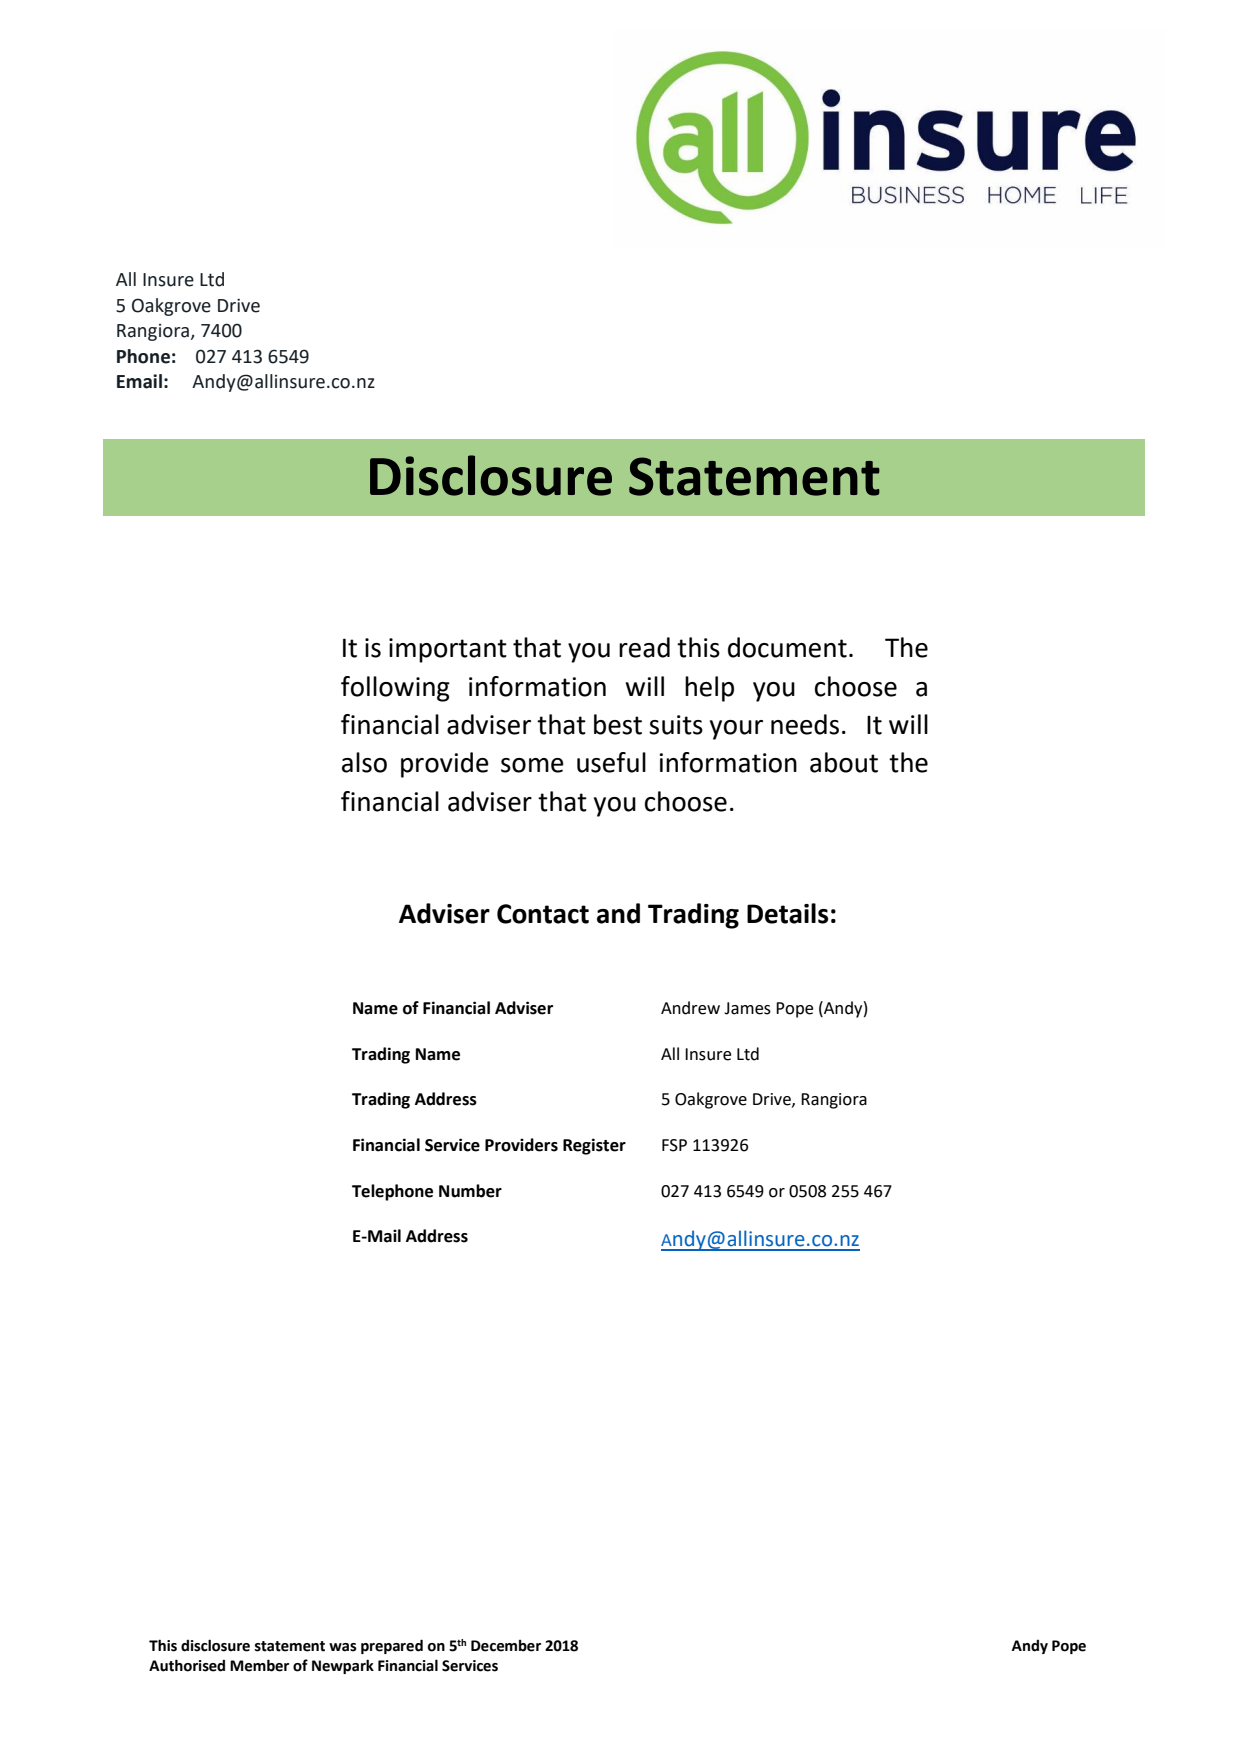 The image size is (1236, 1749). Describe the element at coordinates (594, 1146) in the screenshot. I see `Register` at that location.
